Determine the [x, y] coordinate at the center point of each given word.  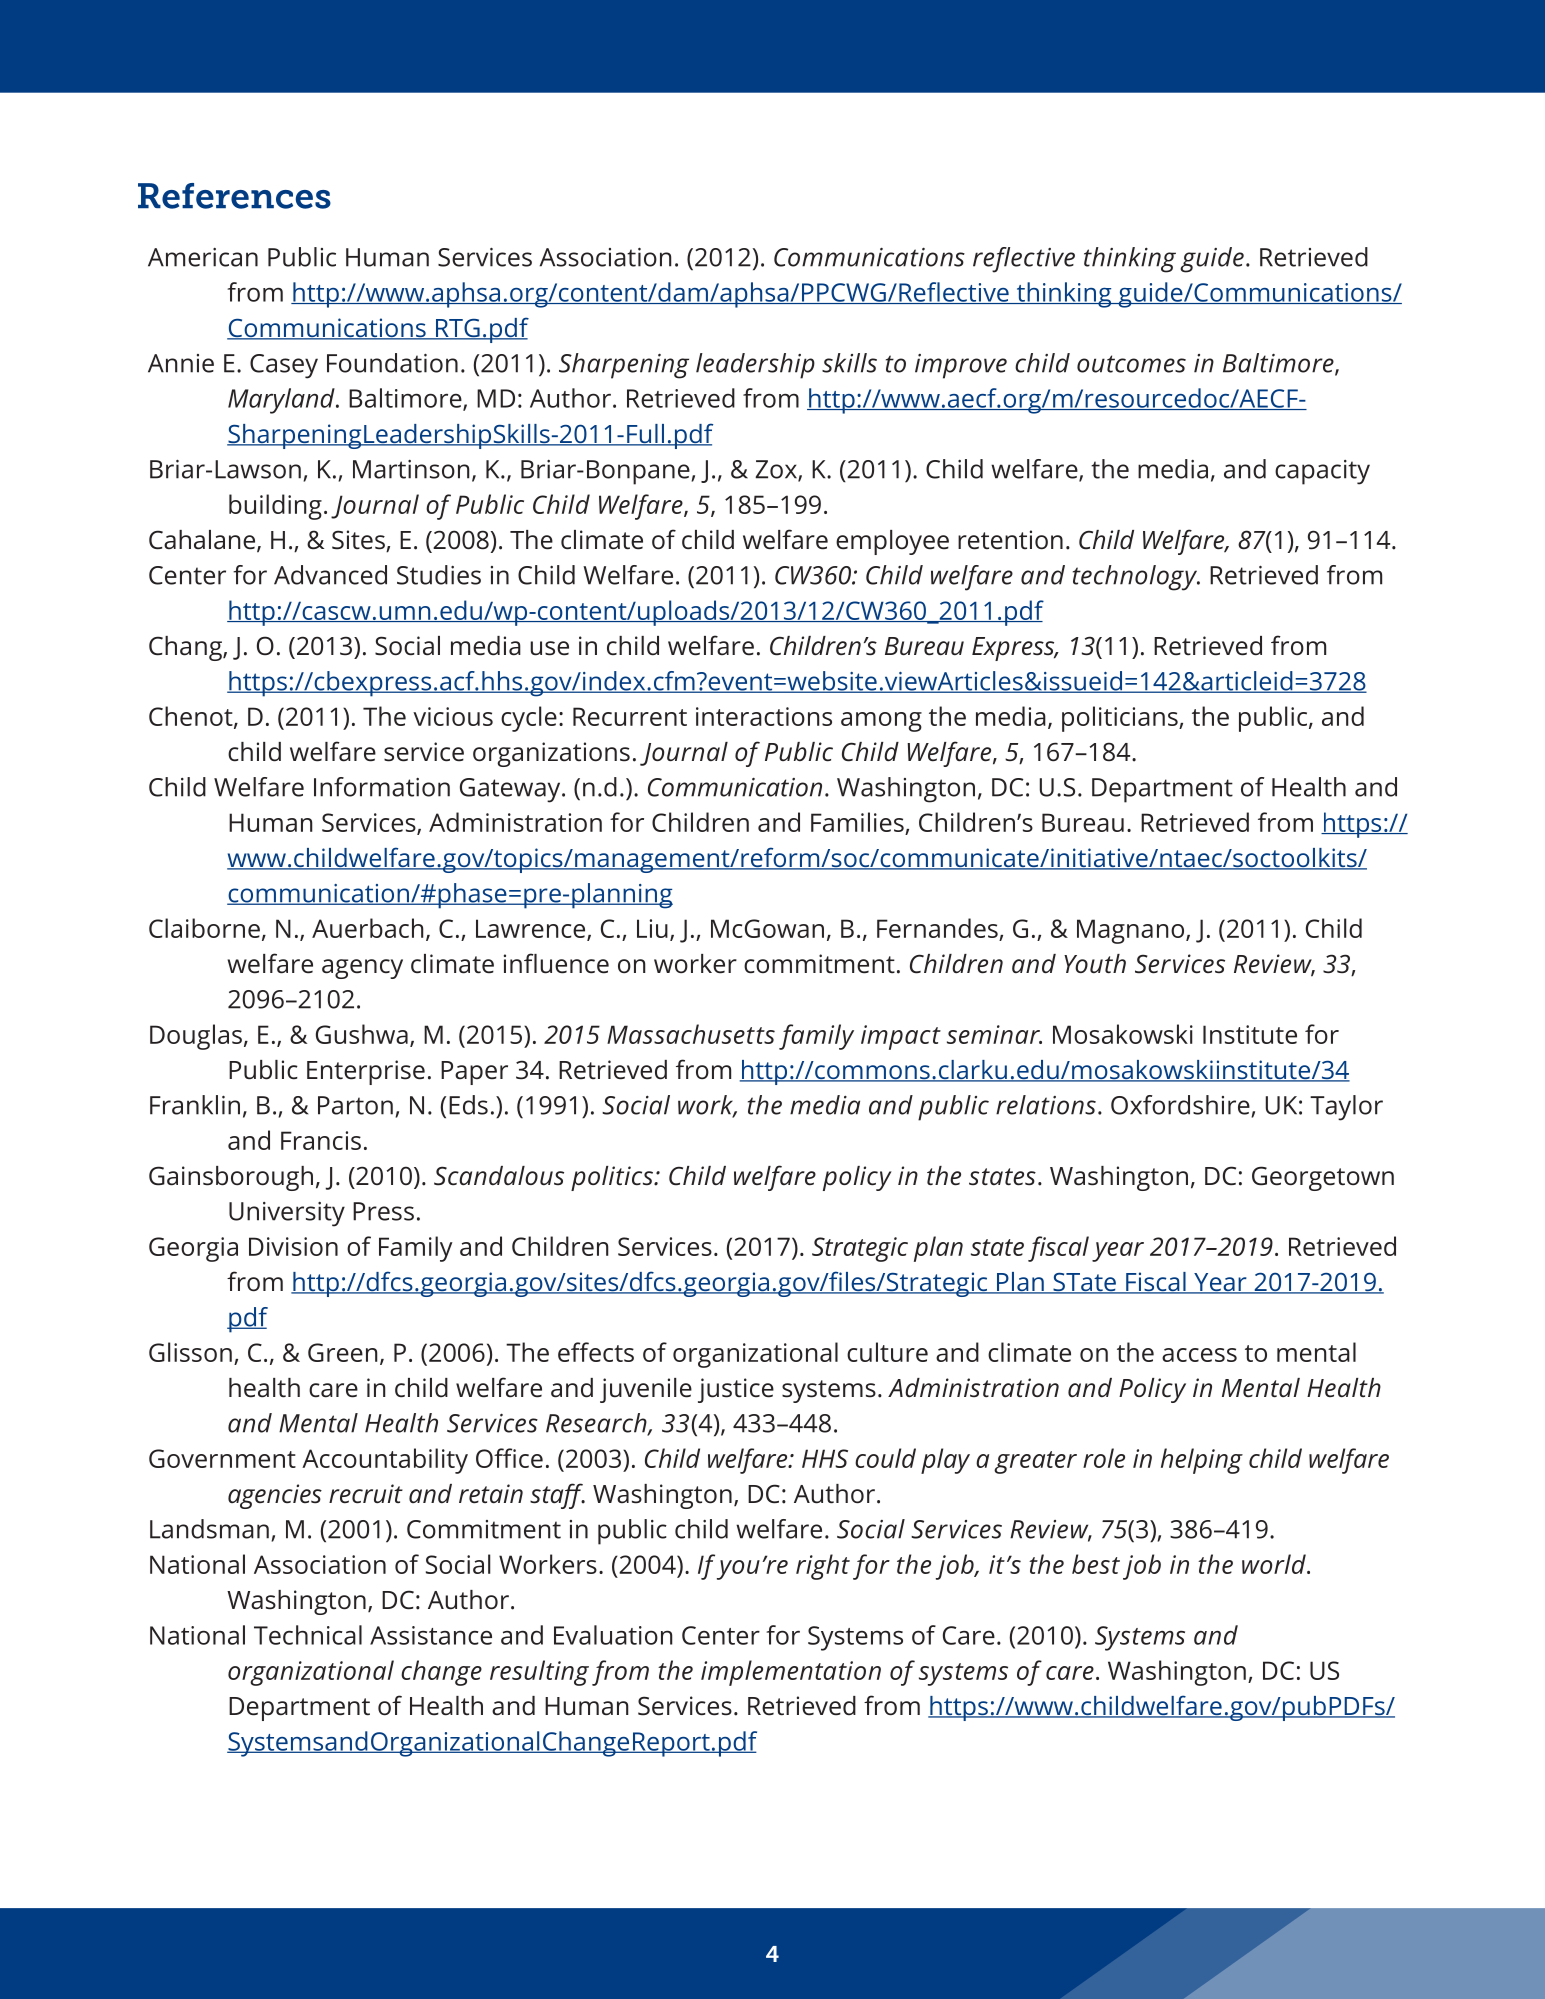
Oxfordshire [1181, 1106]
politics [613, 1178]
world [1275, 1564]
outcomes [1131, 364]
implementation [791, 1673]
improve [961, 366]
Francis [321, 1140]
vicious [453, 716]
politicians [1121, 719]
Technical [308, 1635]
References [234, 196]
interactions [764, 716]
